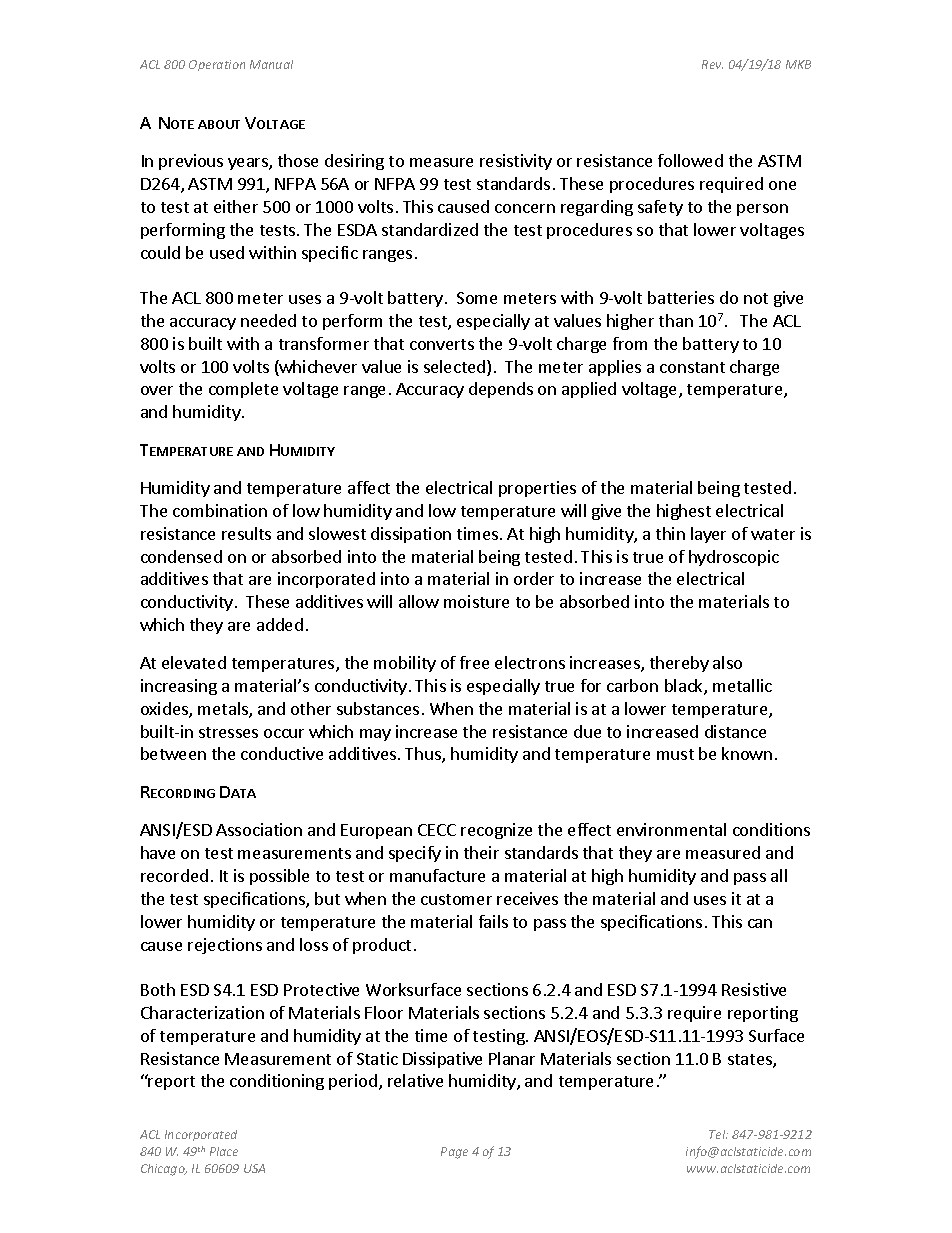  I want to click on selected, so click(454, 366).
